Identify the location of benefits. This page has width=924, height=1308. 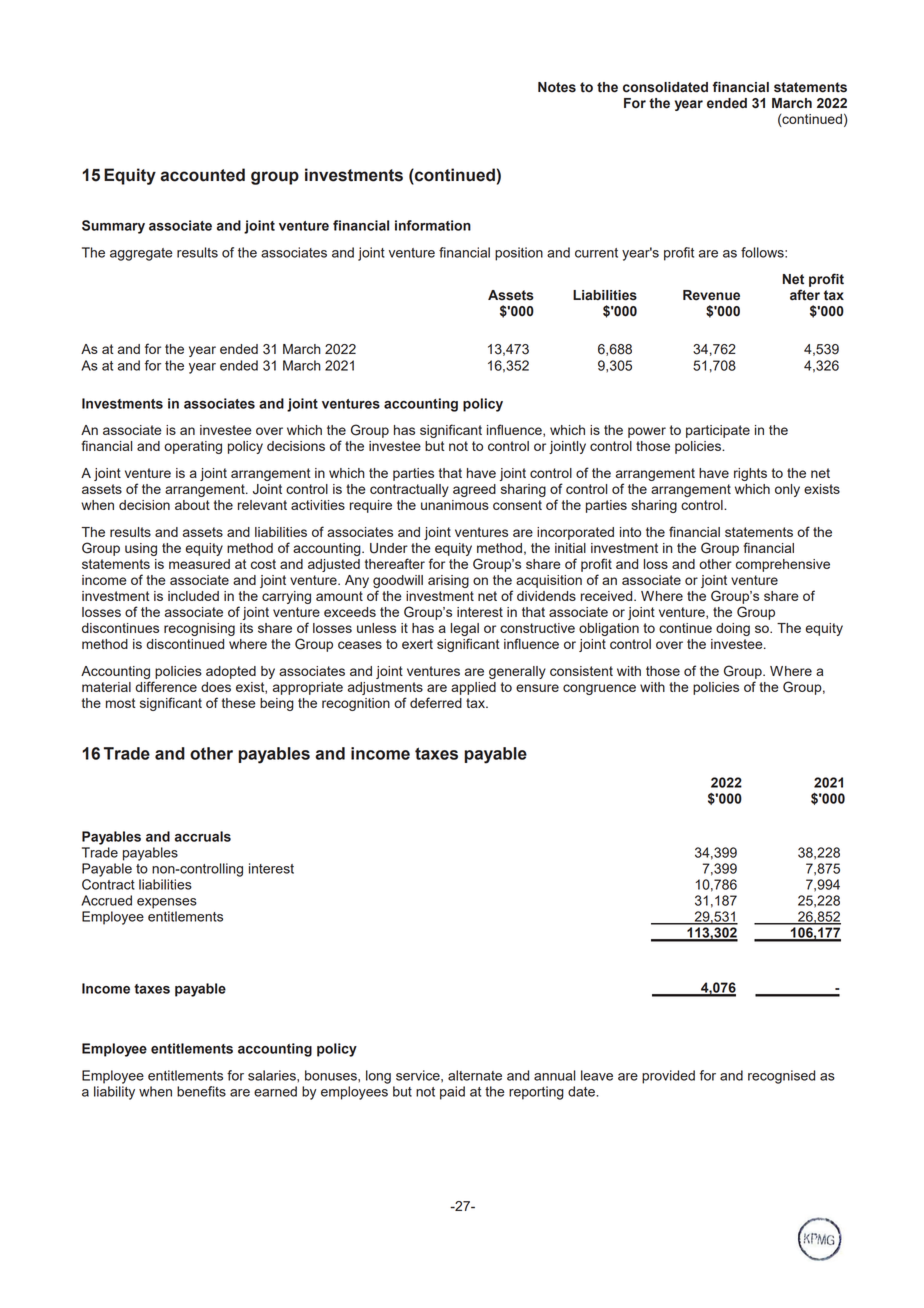
(201, 1091).
